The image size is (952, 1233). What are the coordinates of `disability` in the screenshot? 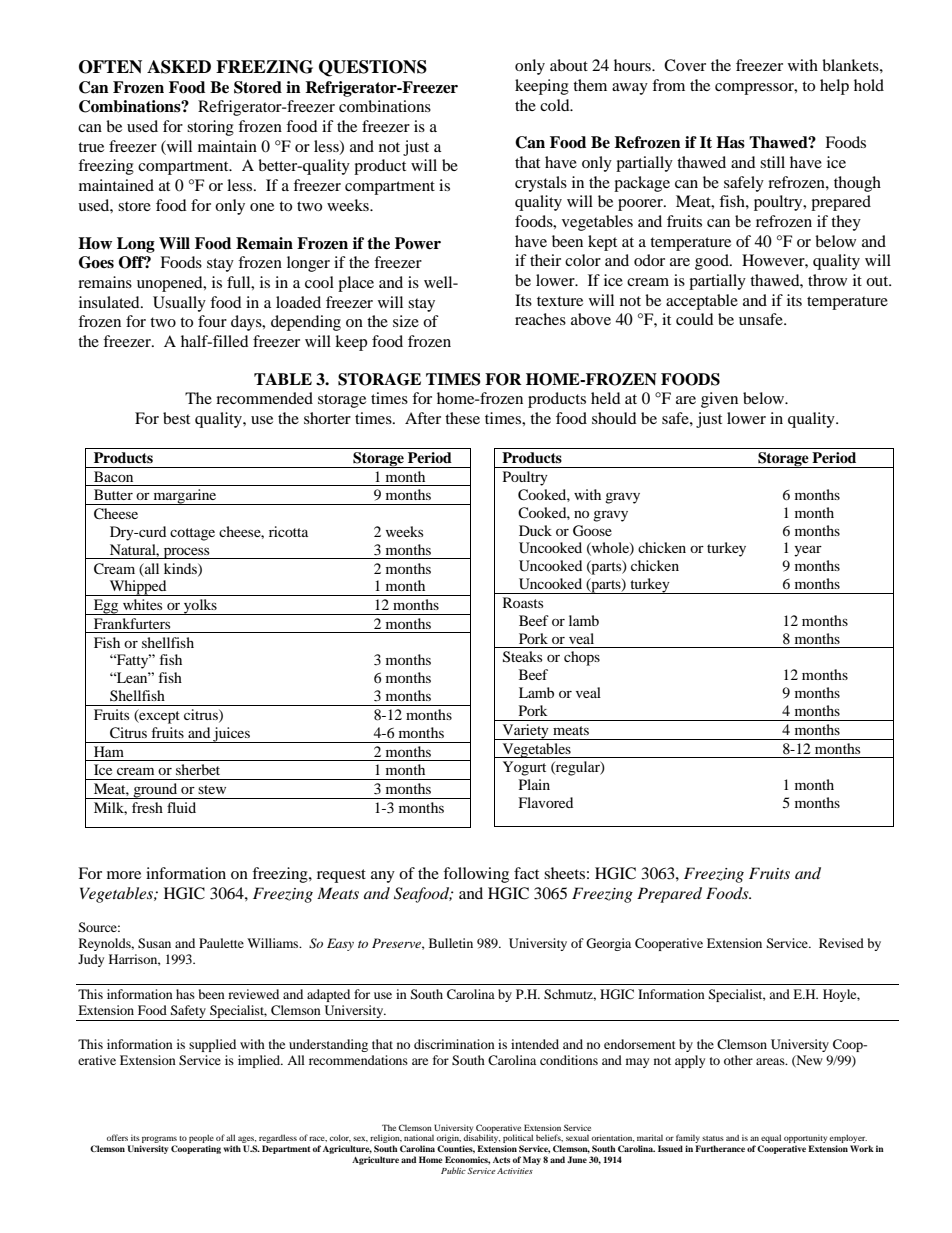 It's located at (481, 1140).
